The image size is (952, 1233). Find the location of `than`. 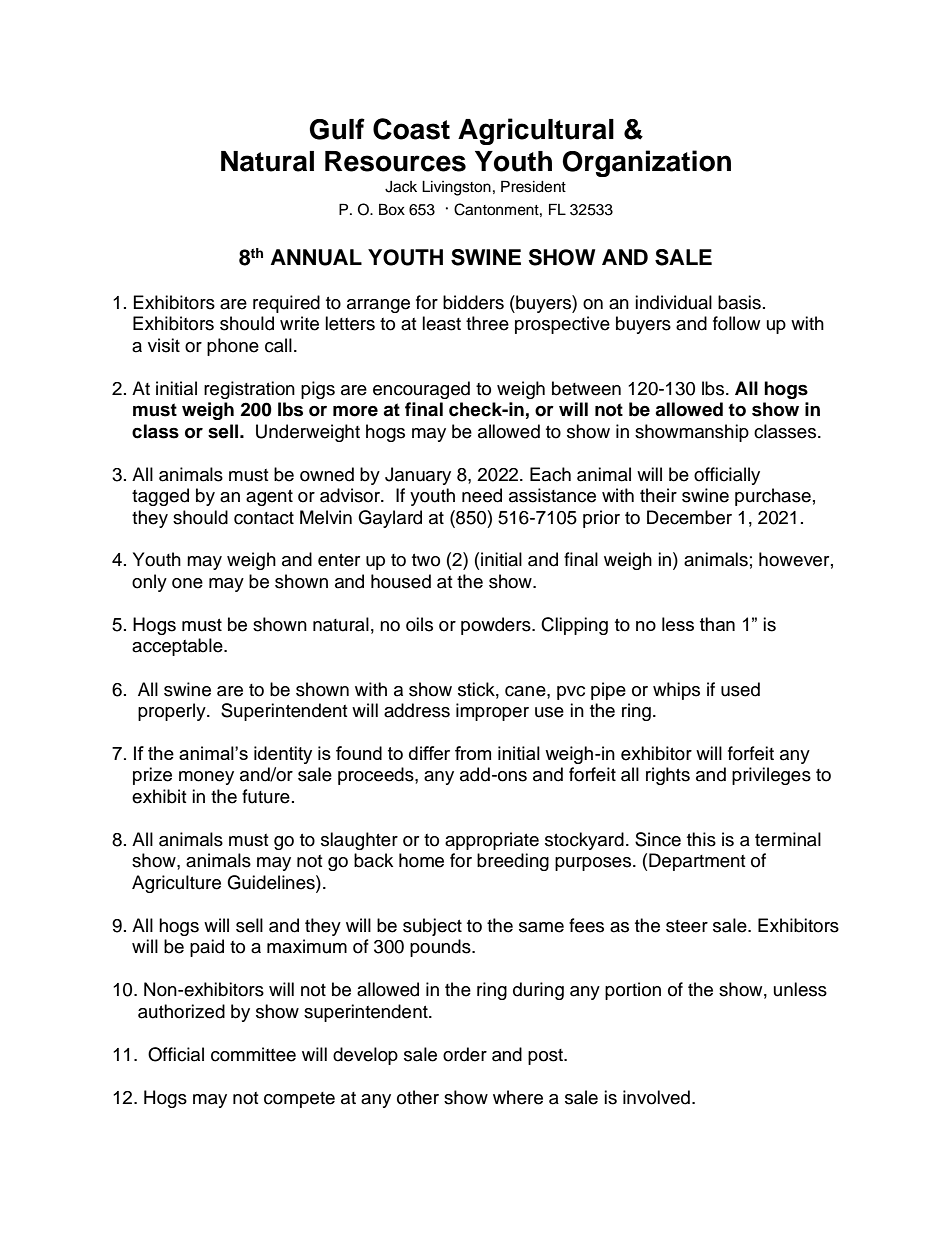

than is located at coordinates (717, 624).
